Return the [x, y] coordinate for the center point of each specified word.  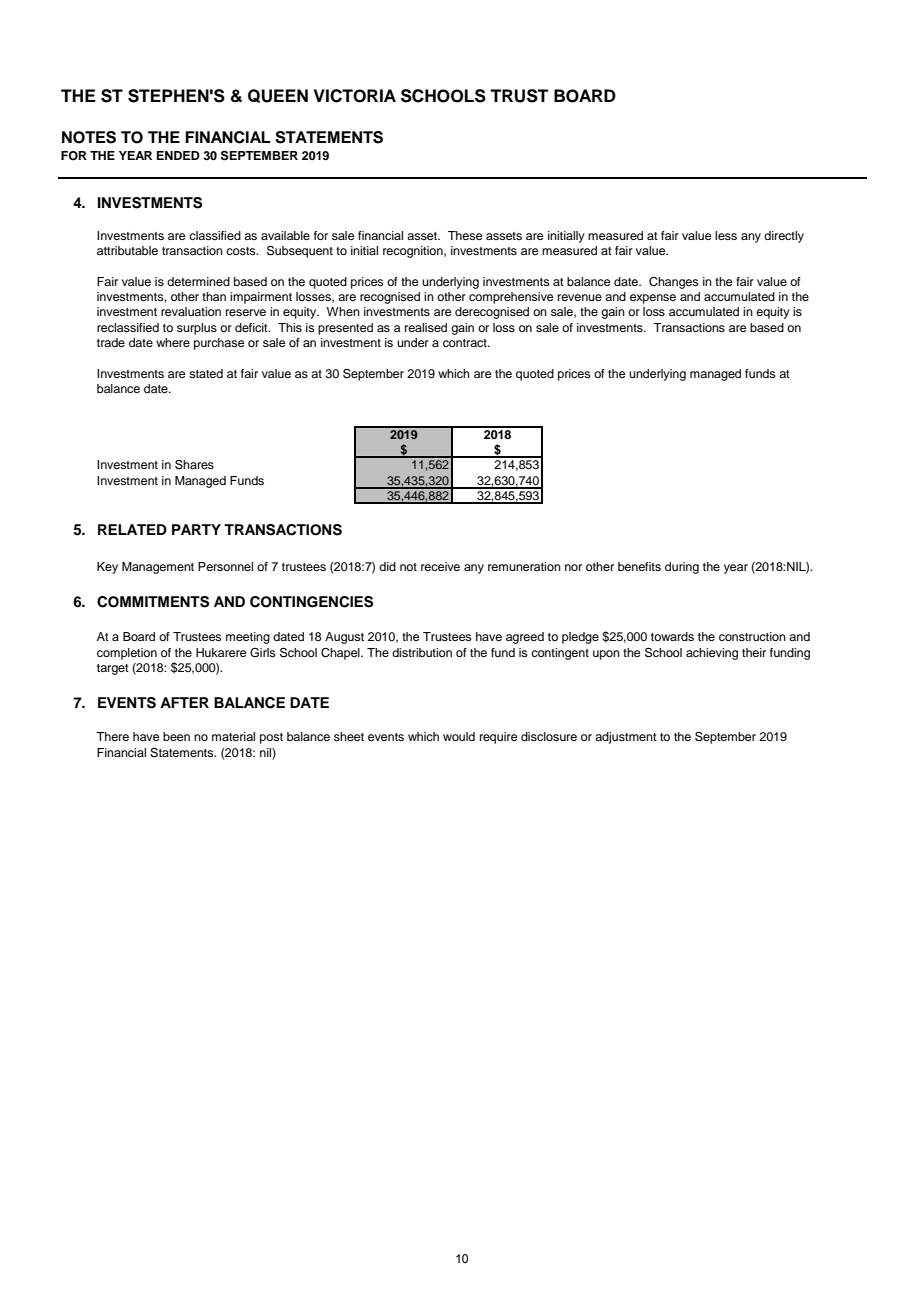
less [726, 235]
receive [440, 566]
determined [198, 281]
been [176, 736]
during [682, 568]
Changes [674, 283]
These [465, 235]
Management [158, 568]
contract [466, 343]
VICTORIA [355, 96]
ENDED [178, 155]
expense [653, 299]
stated [206, 373]
